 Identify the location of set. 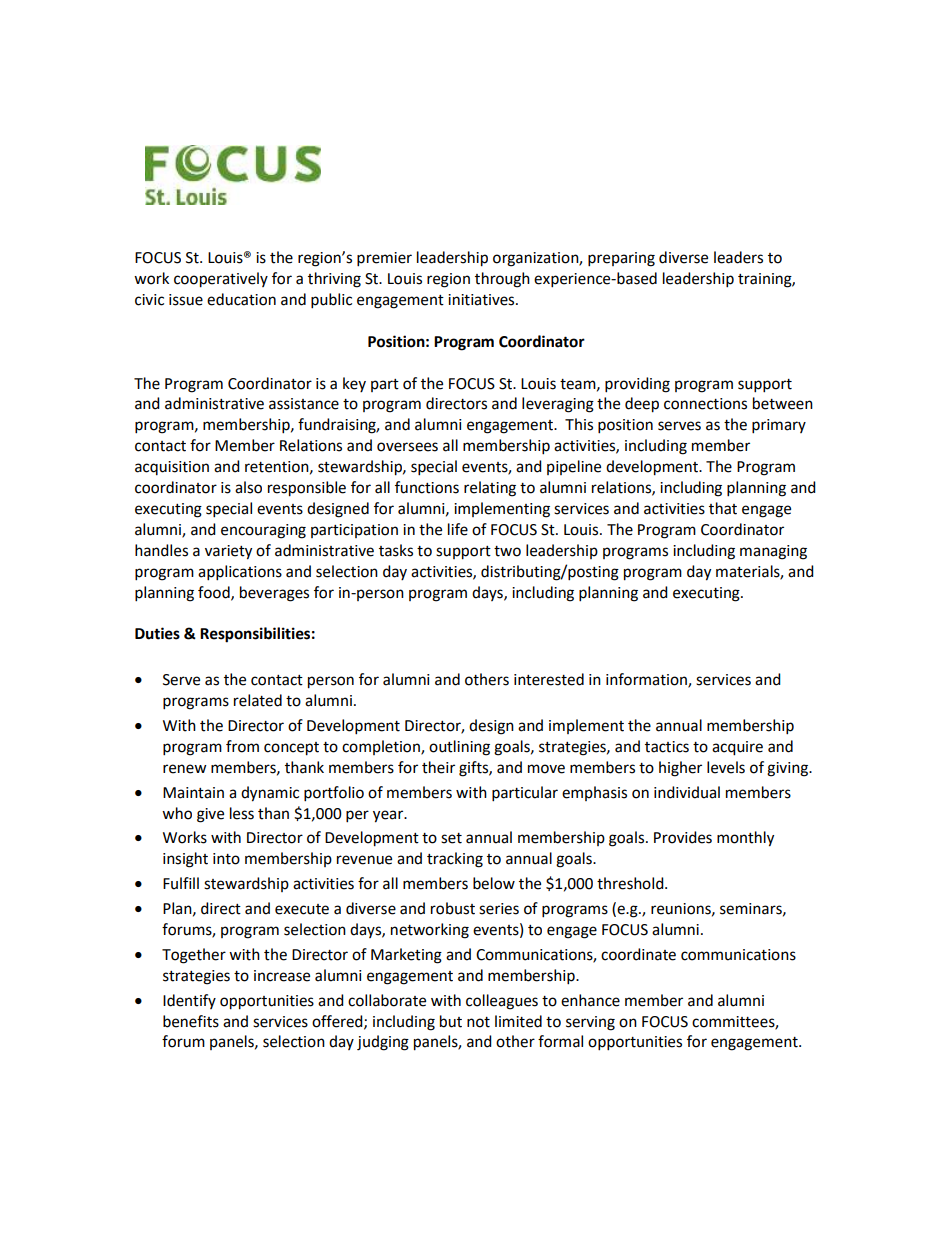
(451, 838).
